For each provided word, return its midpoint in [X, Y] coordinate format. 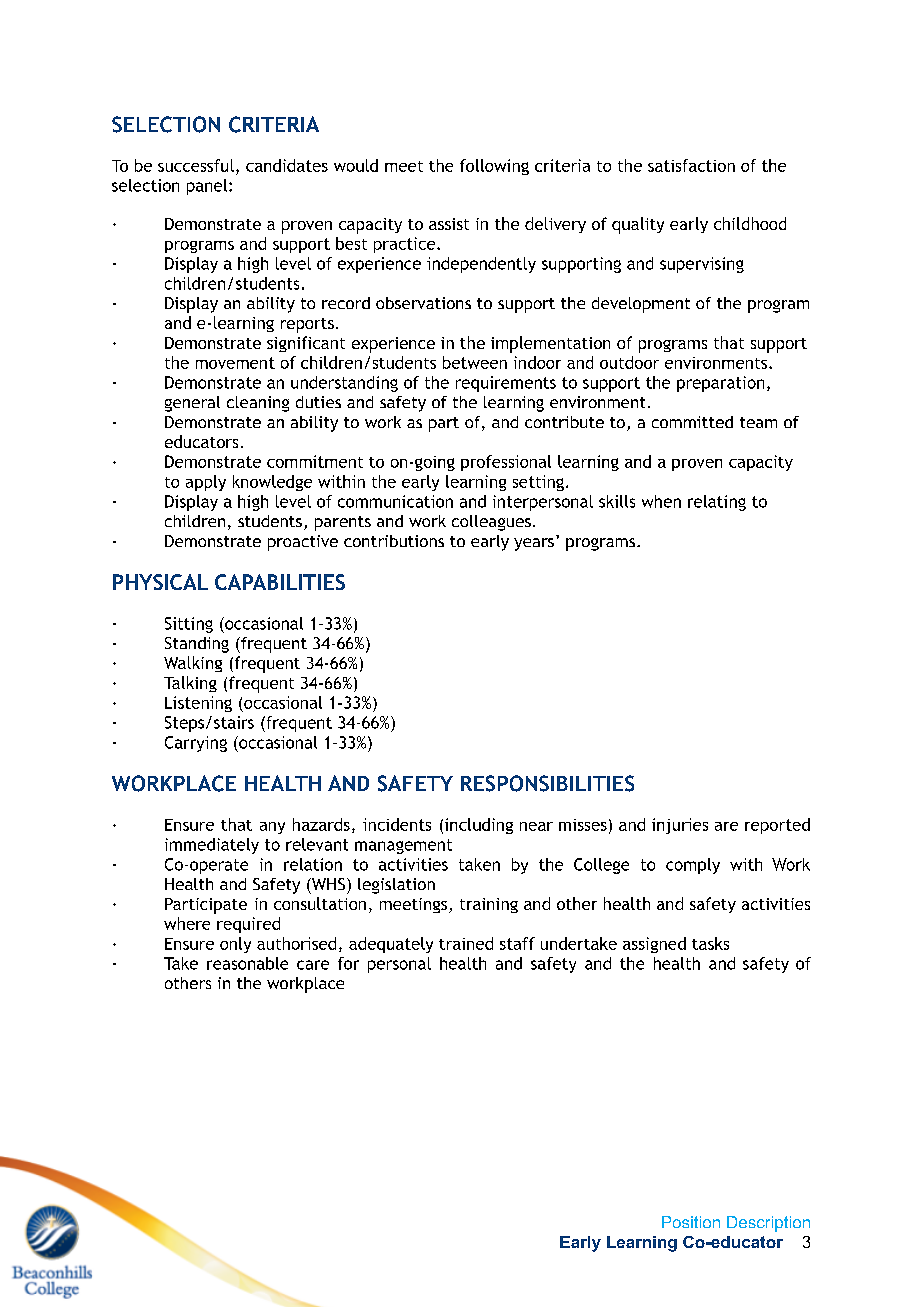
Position [691, 1222]
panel [208, 187]
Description [768, 1224]
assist [449, 224]
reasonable [247, 963]
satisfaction [691, 165]
